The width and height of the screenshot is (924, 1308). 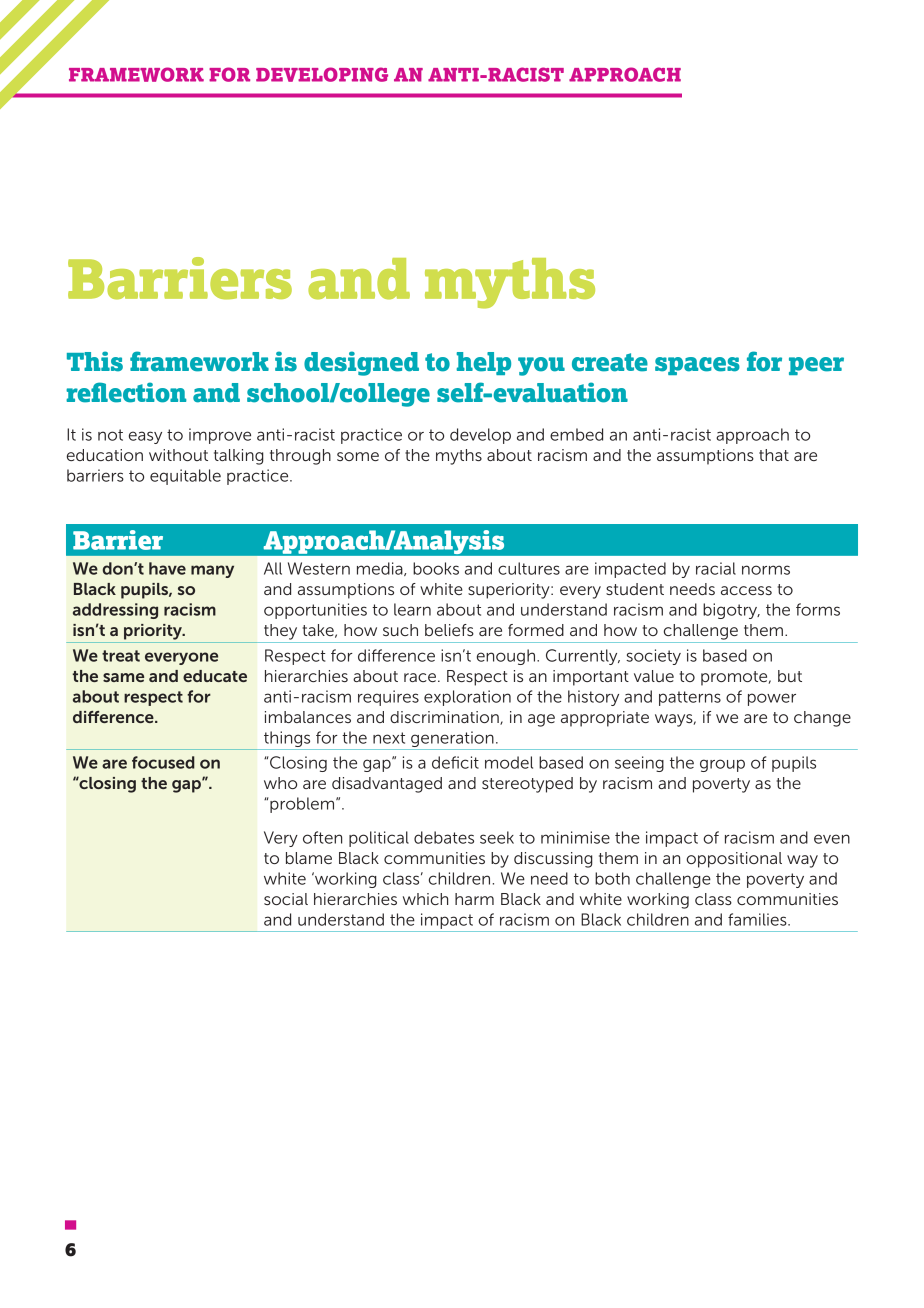 What do you see at coordinates (126, 392) in the screenshot?
I see `reflection` at bounding box center [126, 392].
